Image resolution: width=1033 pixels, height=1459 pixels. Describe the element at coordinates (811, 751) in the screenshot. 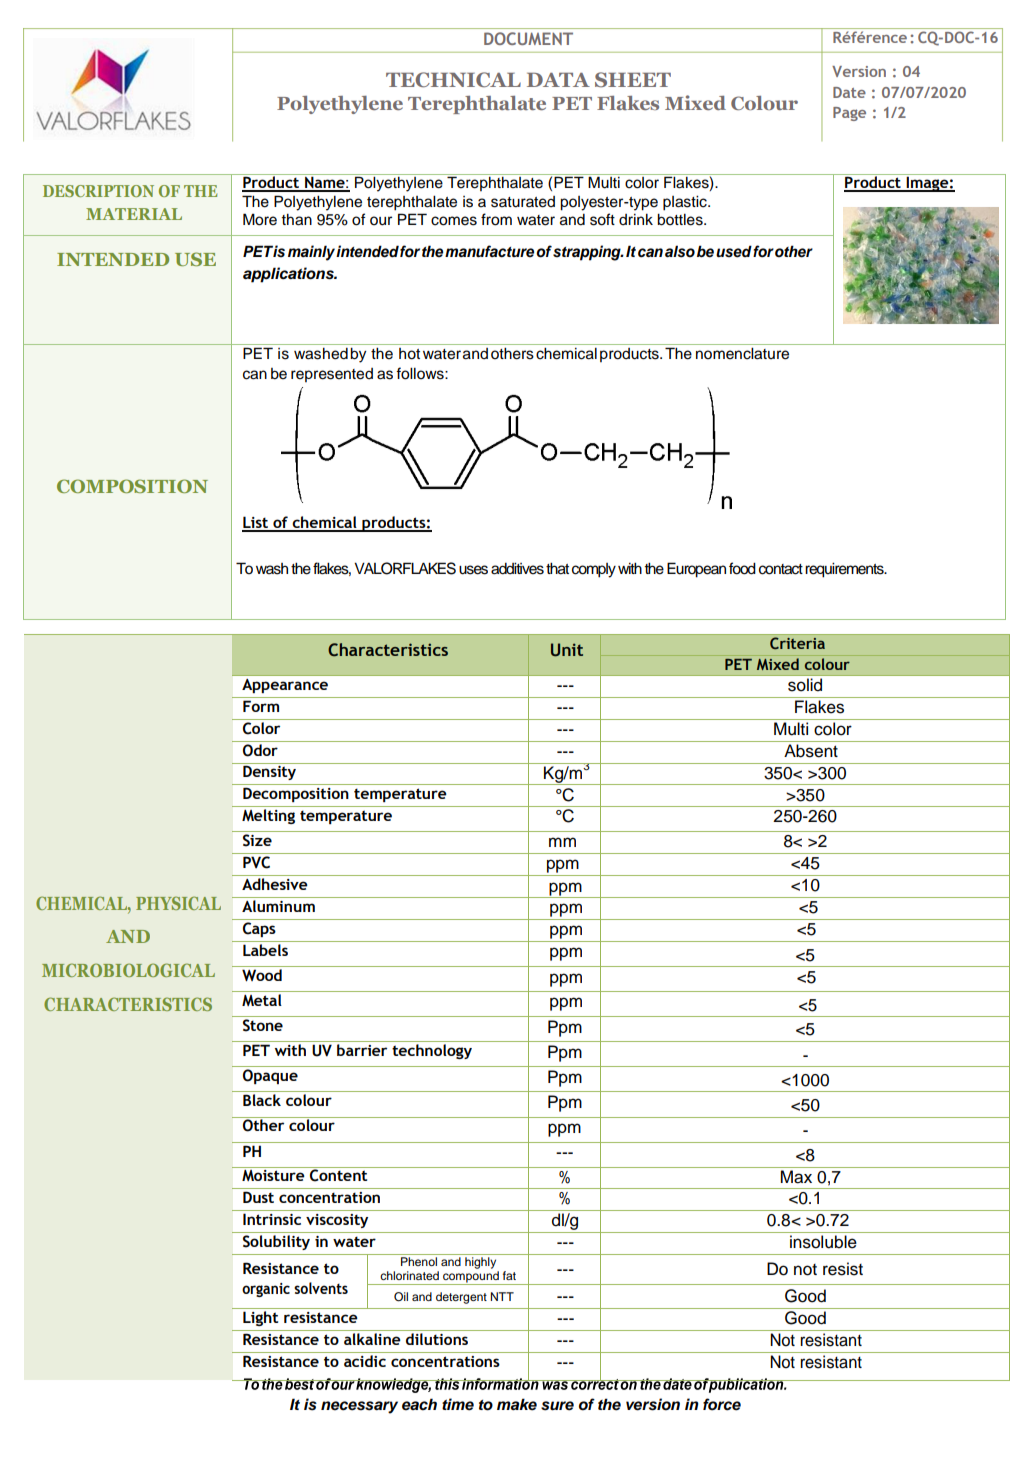

I see `Absent` at that location.
